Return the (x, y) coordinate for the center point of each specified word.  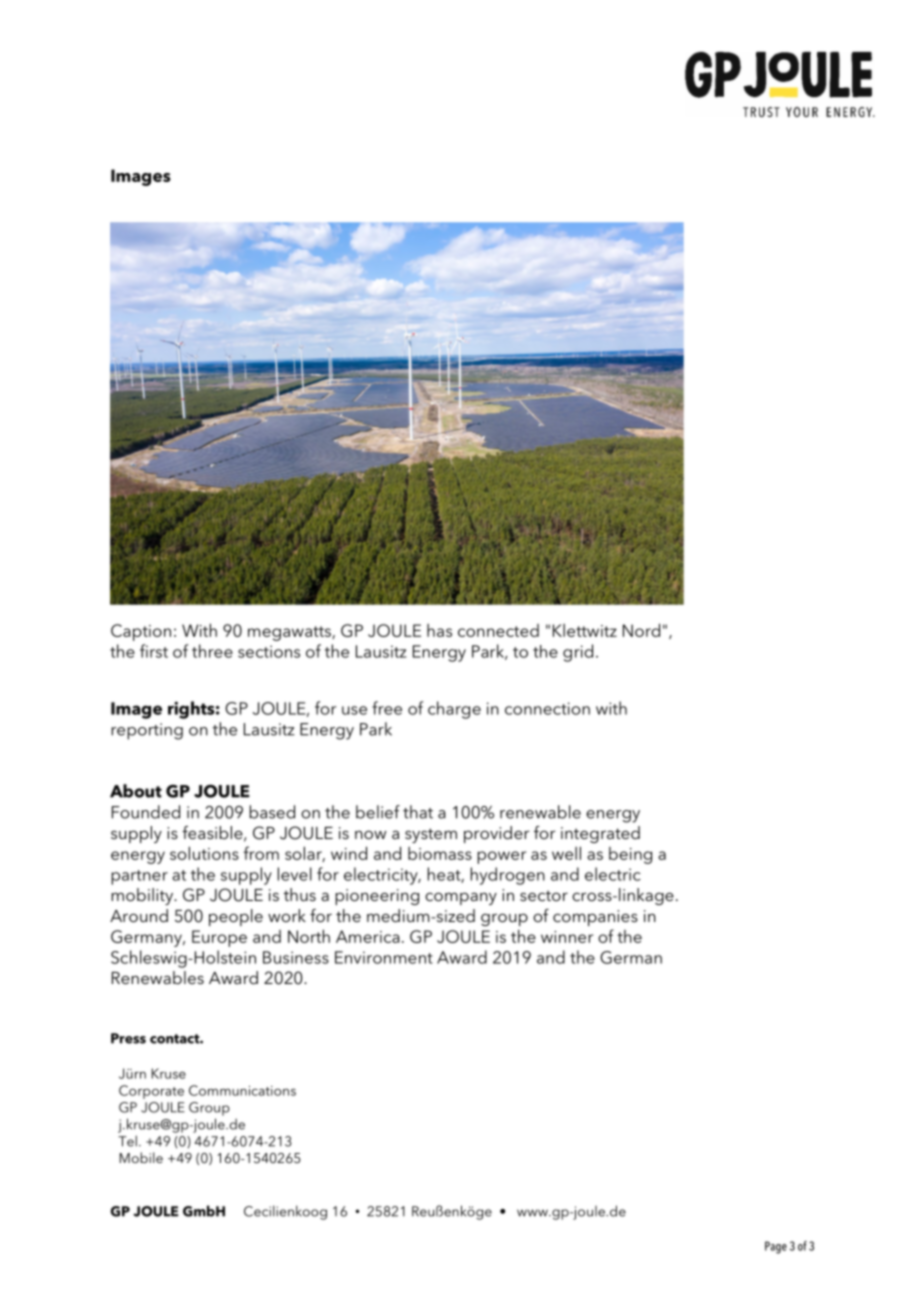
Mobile (141, 1157)
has (439, 630)
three (212, 651)
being (630, 855)
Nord (641, 630)
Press (128, 1038)
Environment (384, 957)
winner (567, 937)
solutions (204, 853)
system (431, 835)
